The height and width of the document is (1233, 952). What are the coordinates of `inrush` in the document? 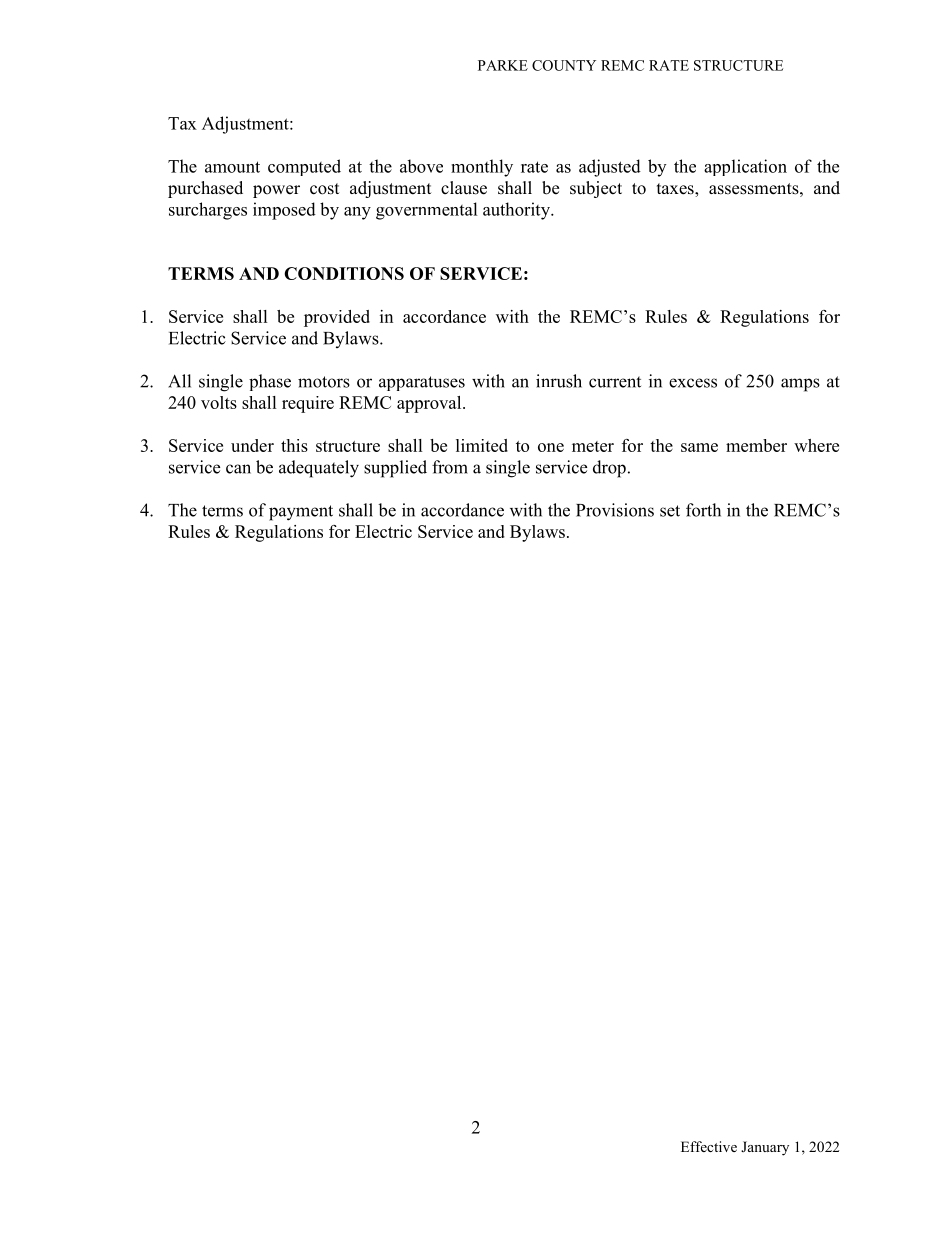 It's located at (559, 381).
